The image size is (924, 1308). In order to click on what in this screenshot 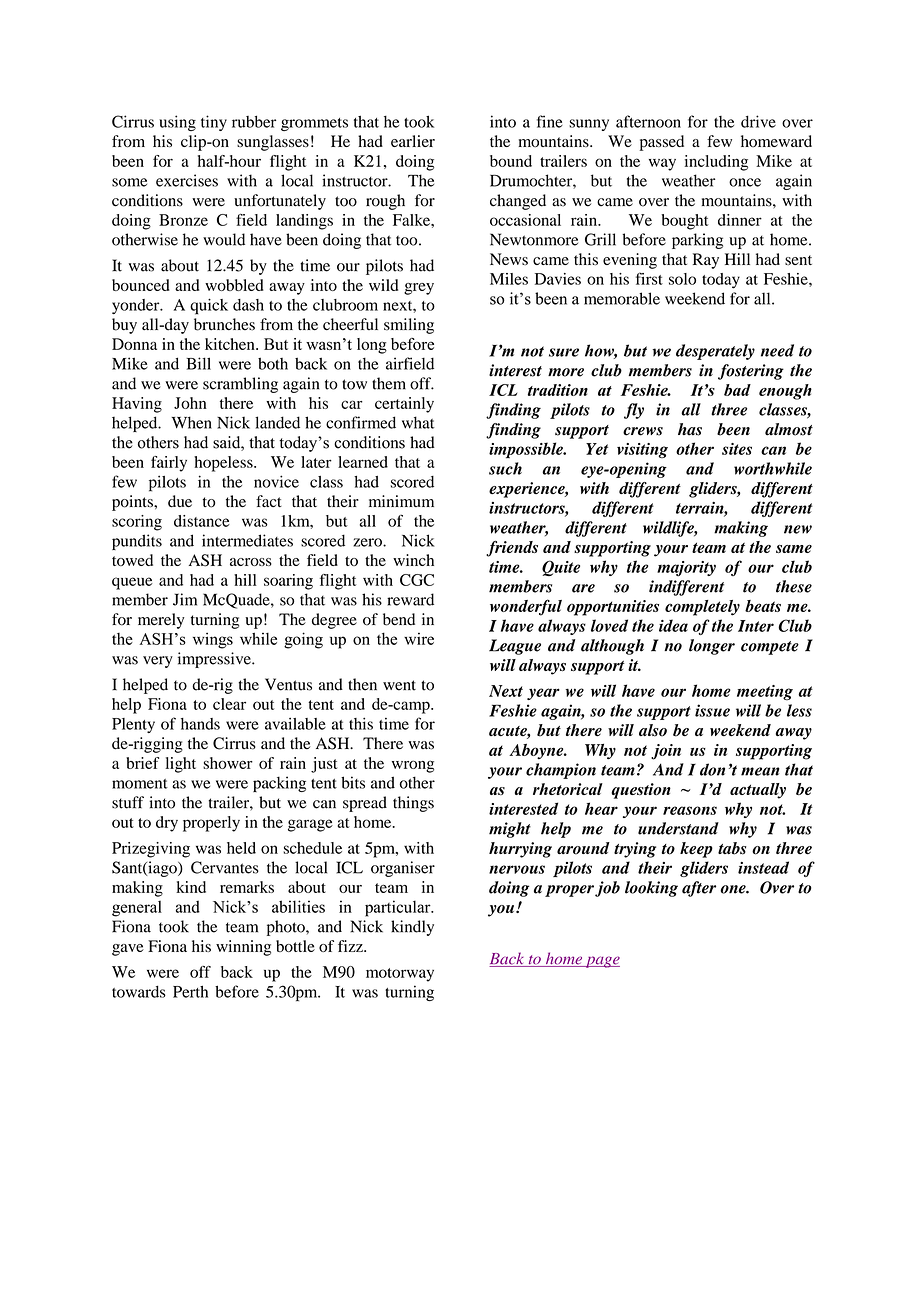, I will do `click(418, 422)`.
